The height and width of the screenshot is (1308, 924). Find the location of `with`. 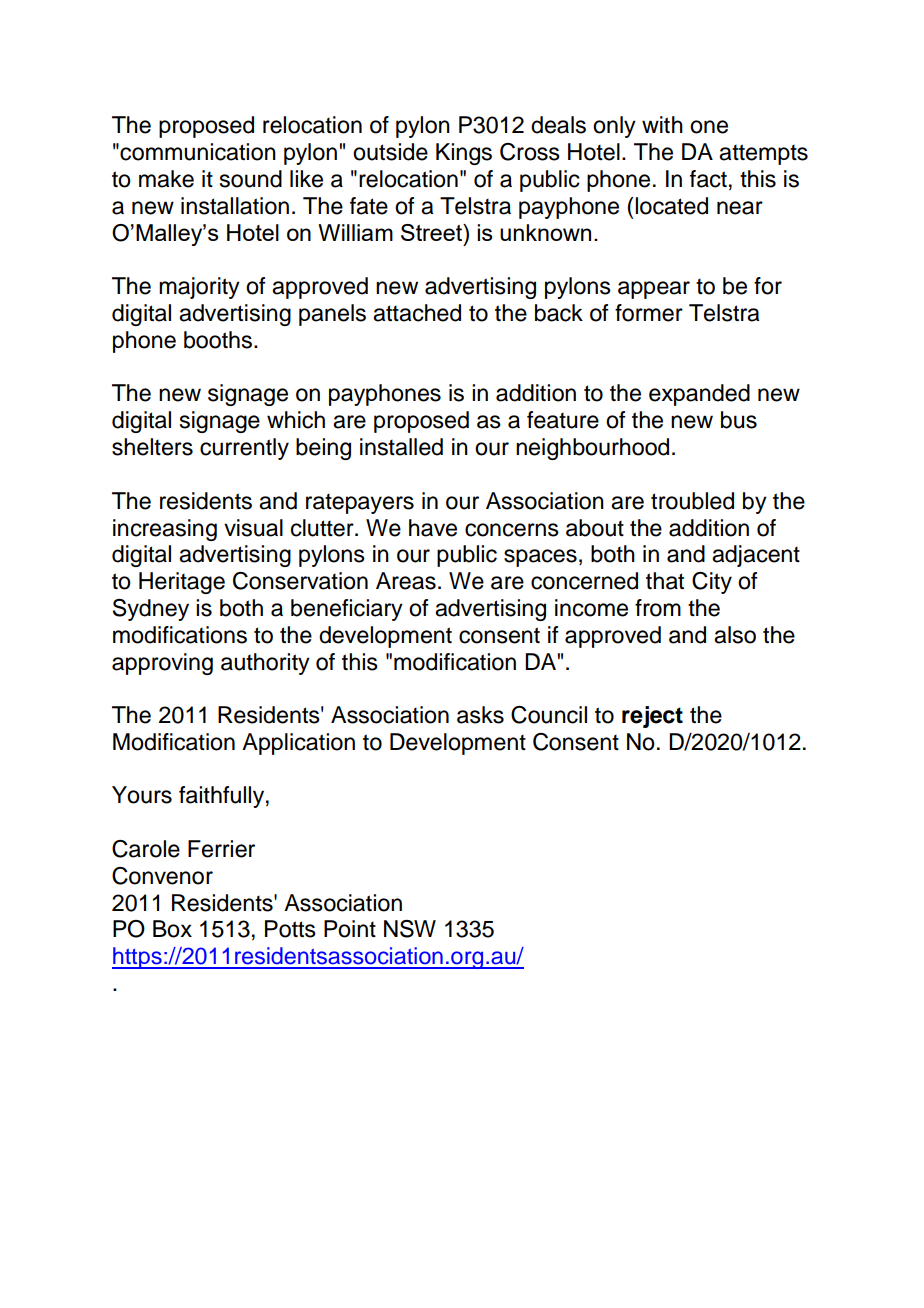

with is located at coordinates (662, 124).
